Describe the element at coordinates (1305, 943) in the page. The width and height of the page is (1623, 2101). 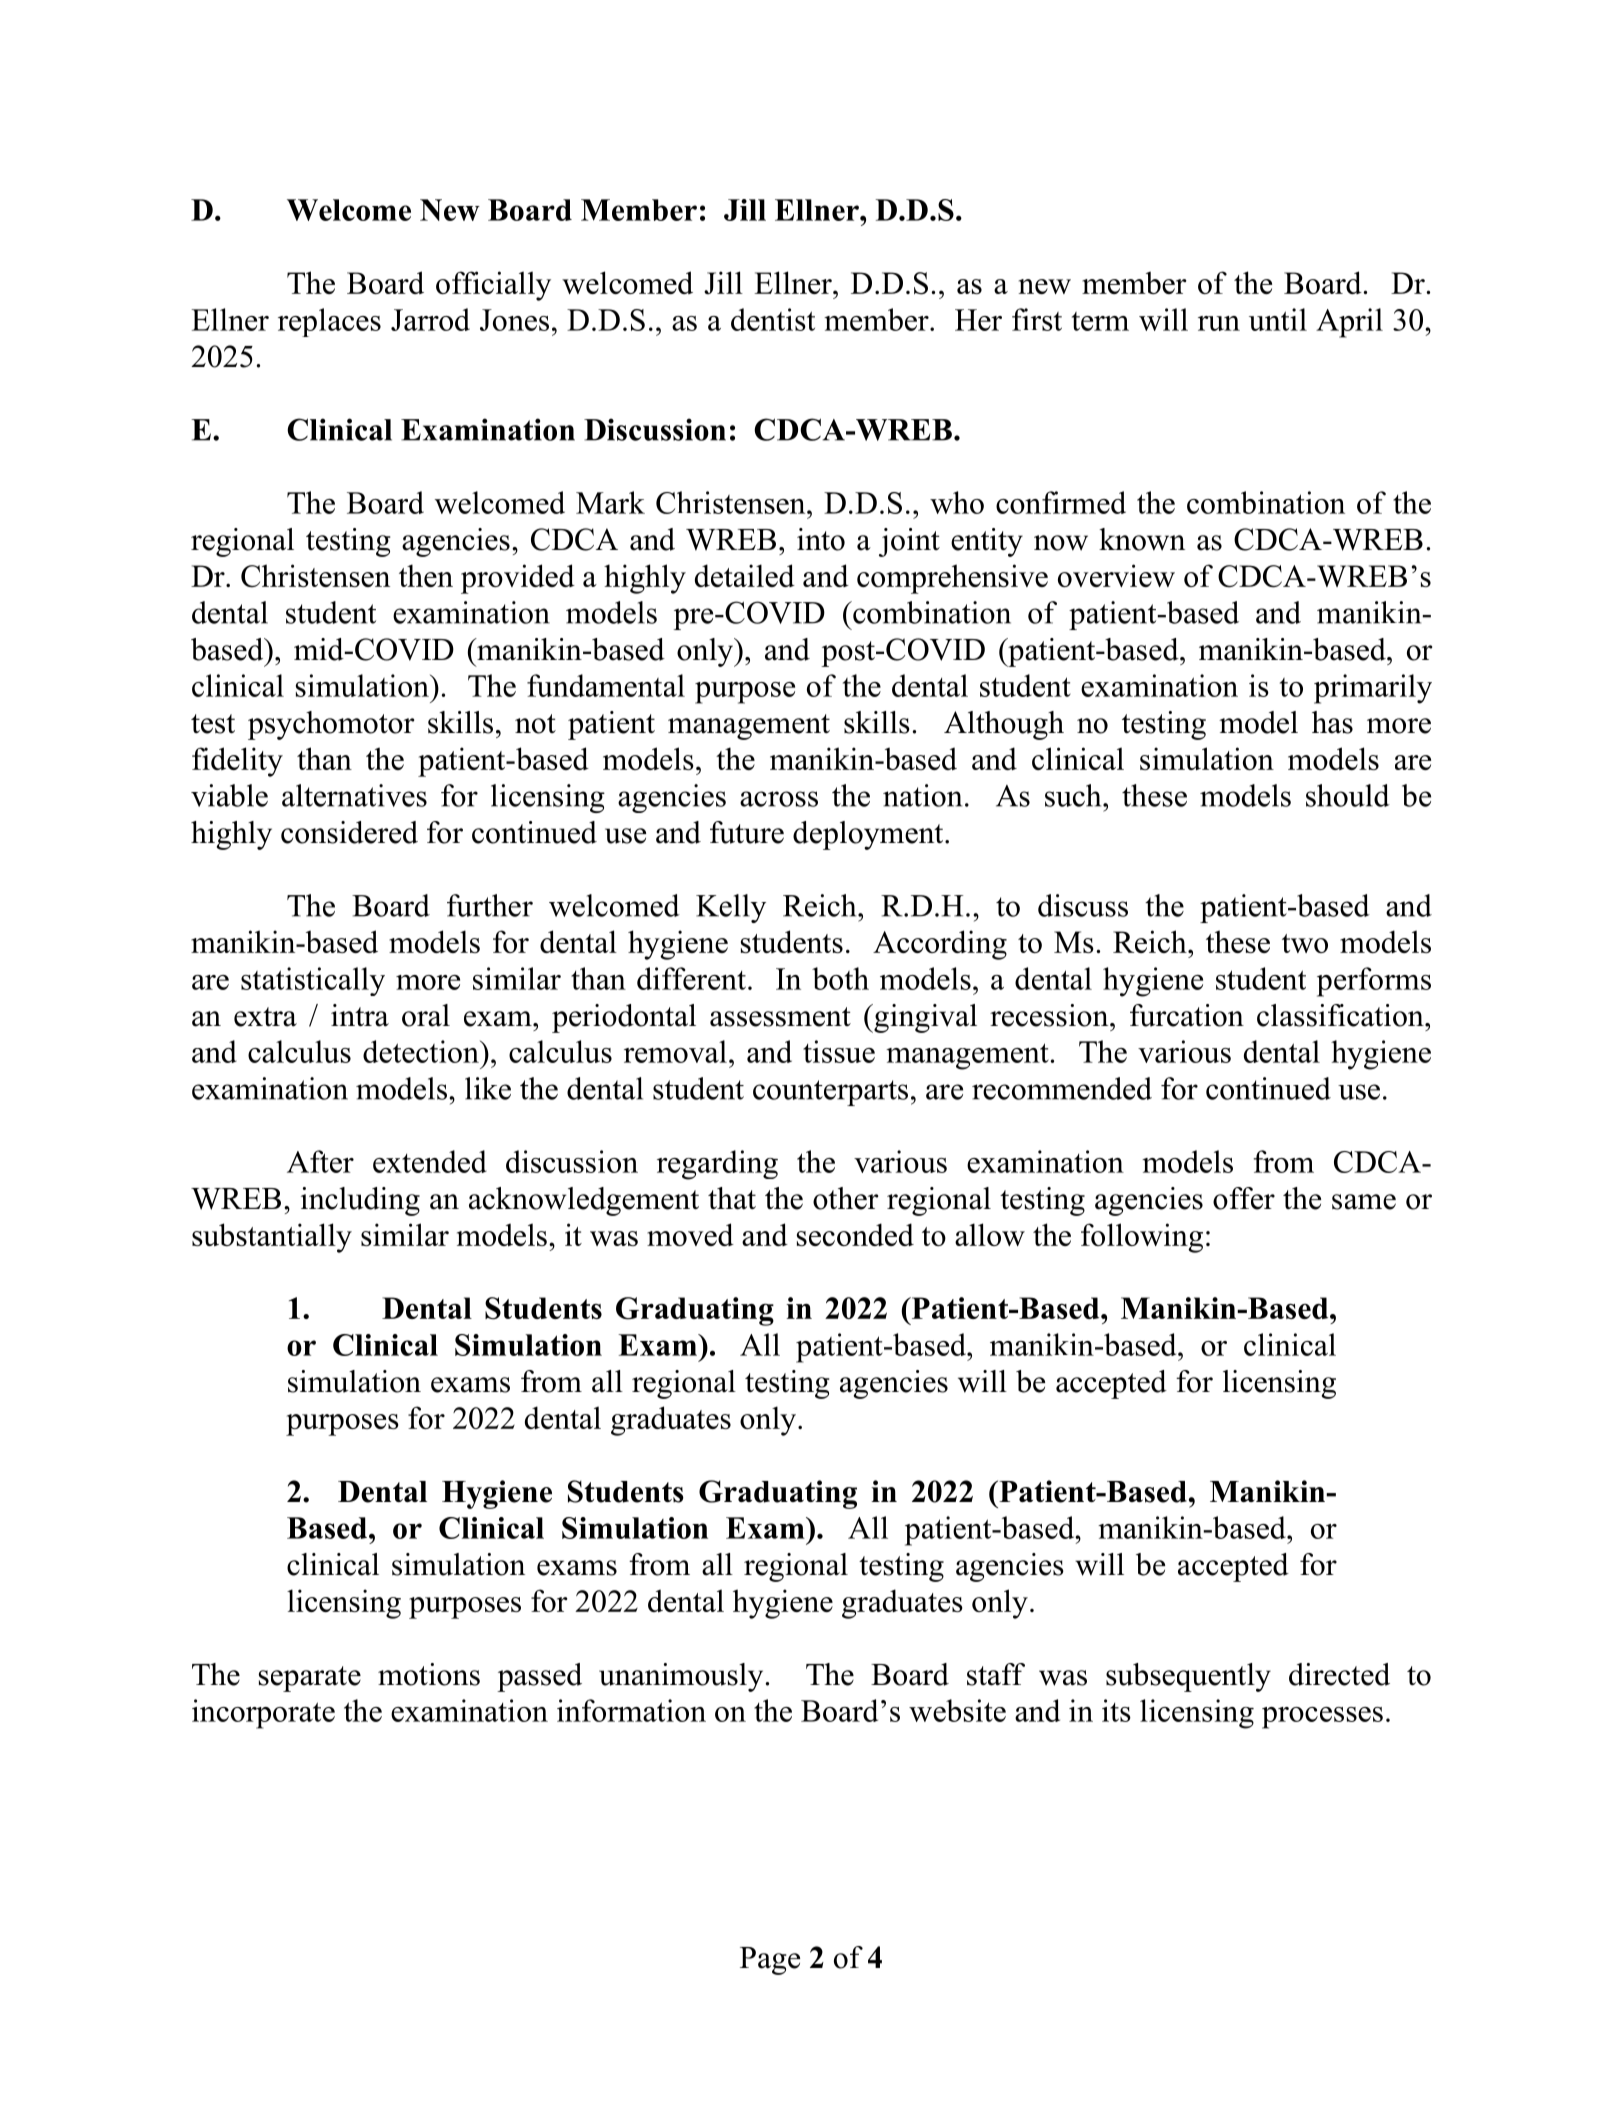
I see `two` at that location.
